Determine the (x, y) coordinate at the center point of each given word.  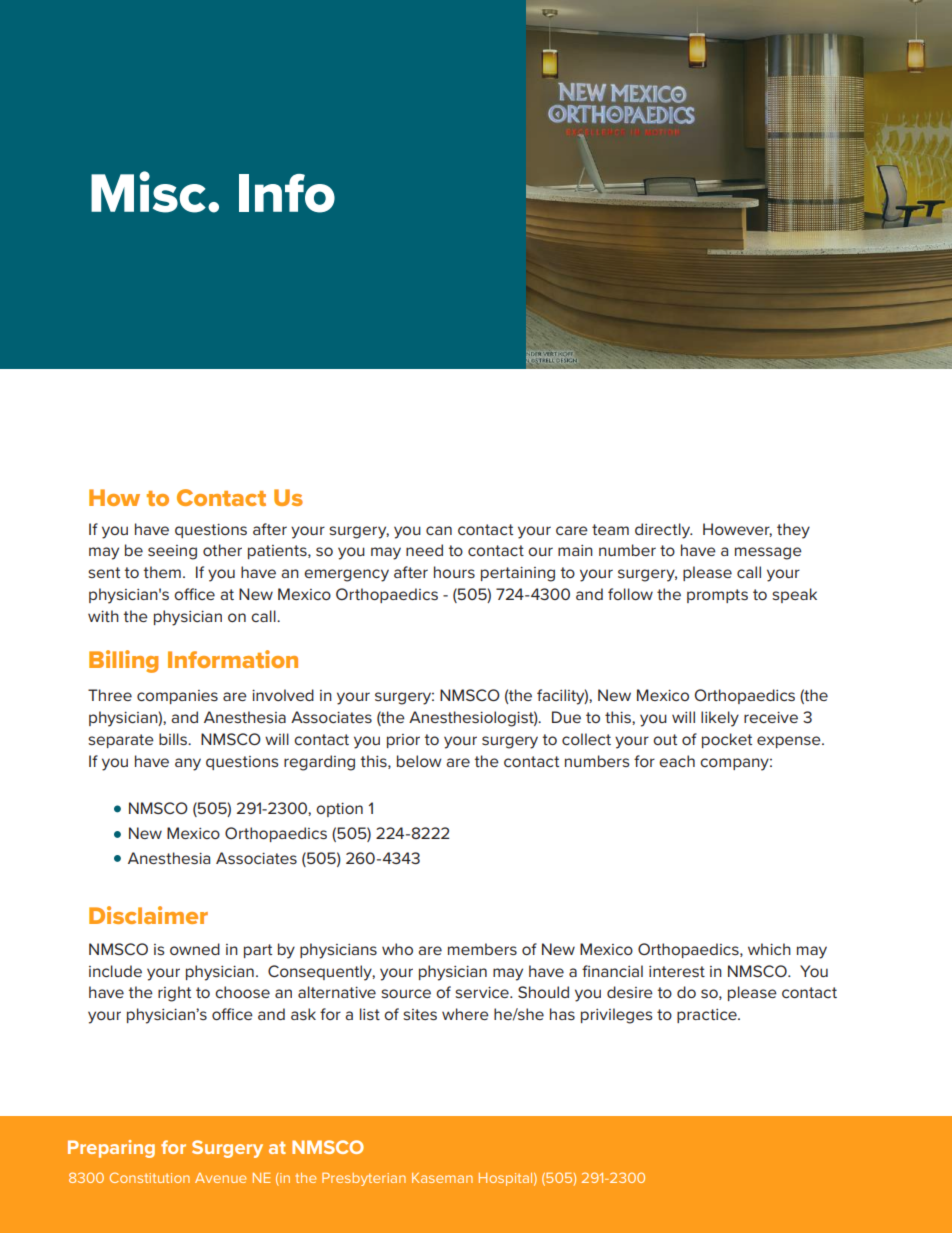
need (424, 550)
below (419, 761)
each (677, 761)
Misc (148, 192)
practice (708, 1016)
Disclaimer (148, 915)
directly (664, 531)
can (439, 530)
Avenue (220, 1178)
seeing (172, 552)
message (768, 553)
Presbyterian (364, 1179)
